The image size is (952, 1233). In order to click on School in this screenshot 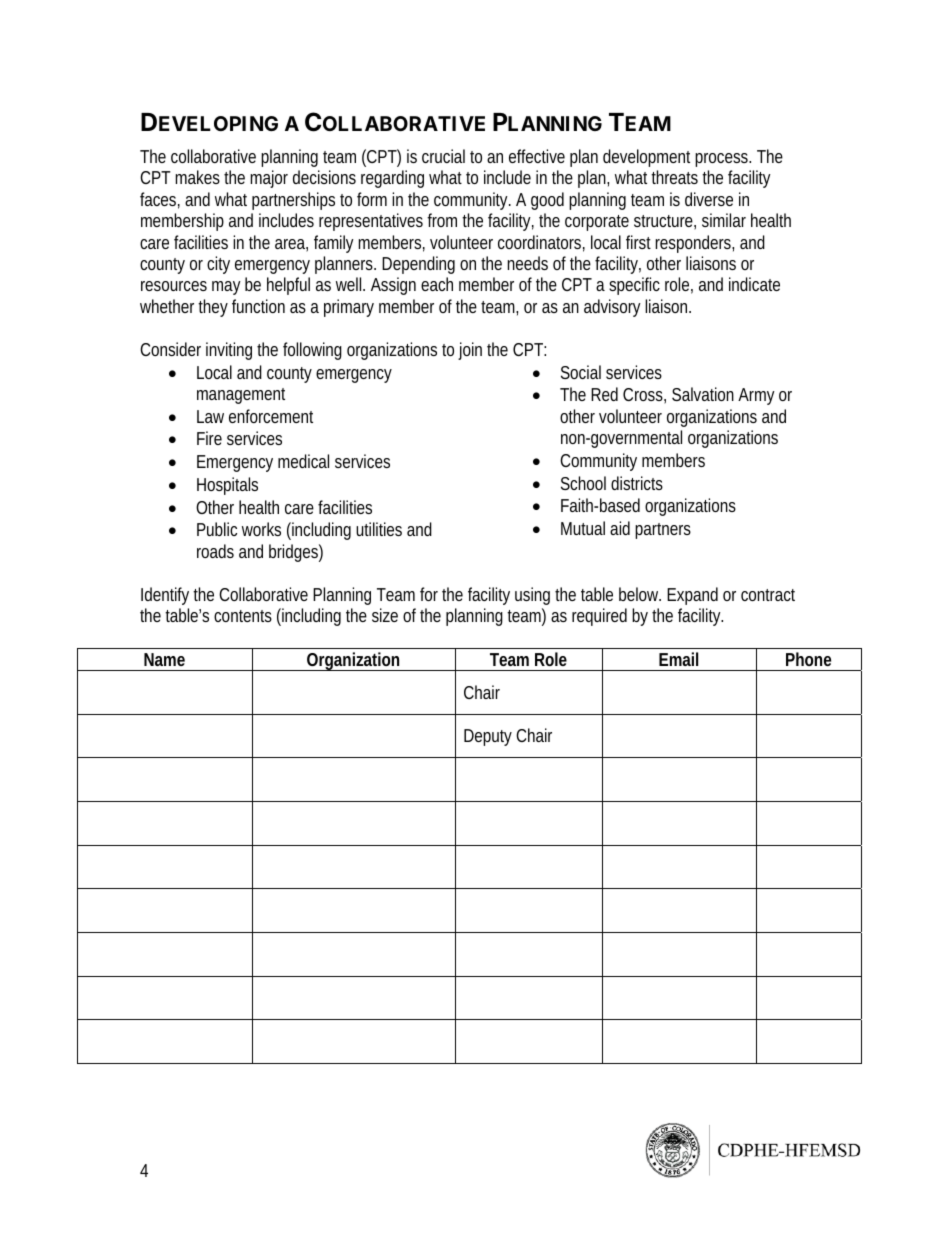, I will do `click(583, 483)`.
